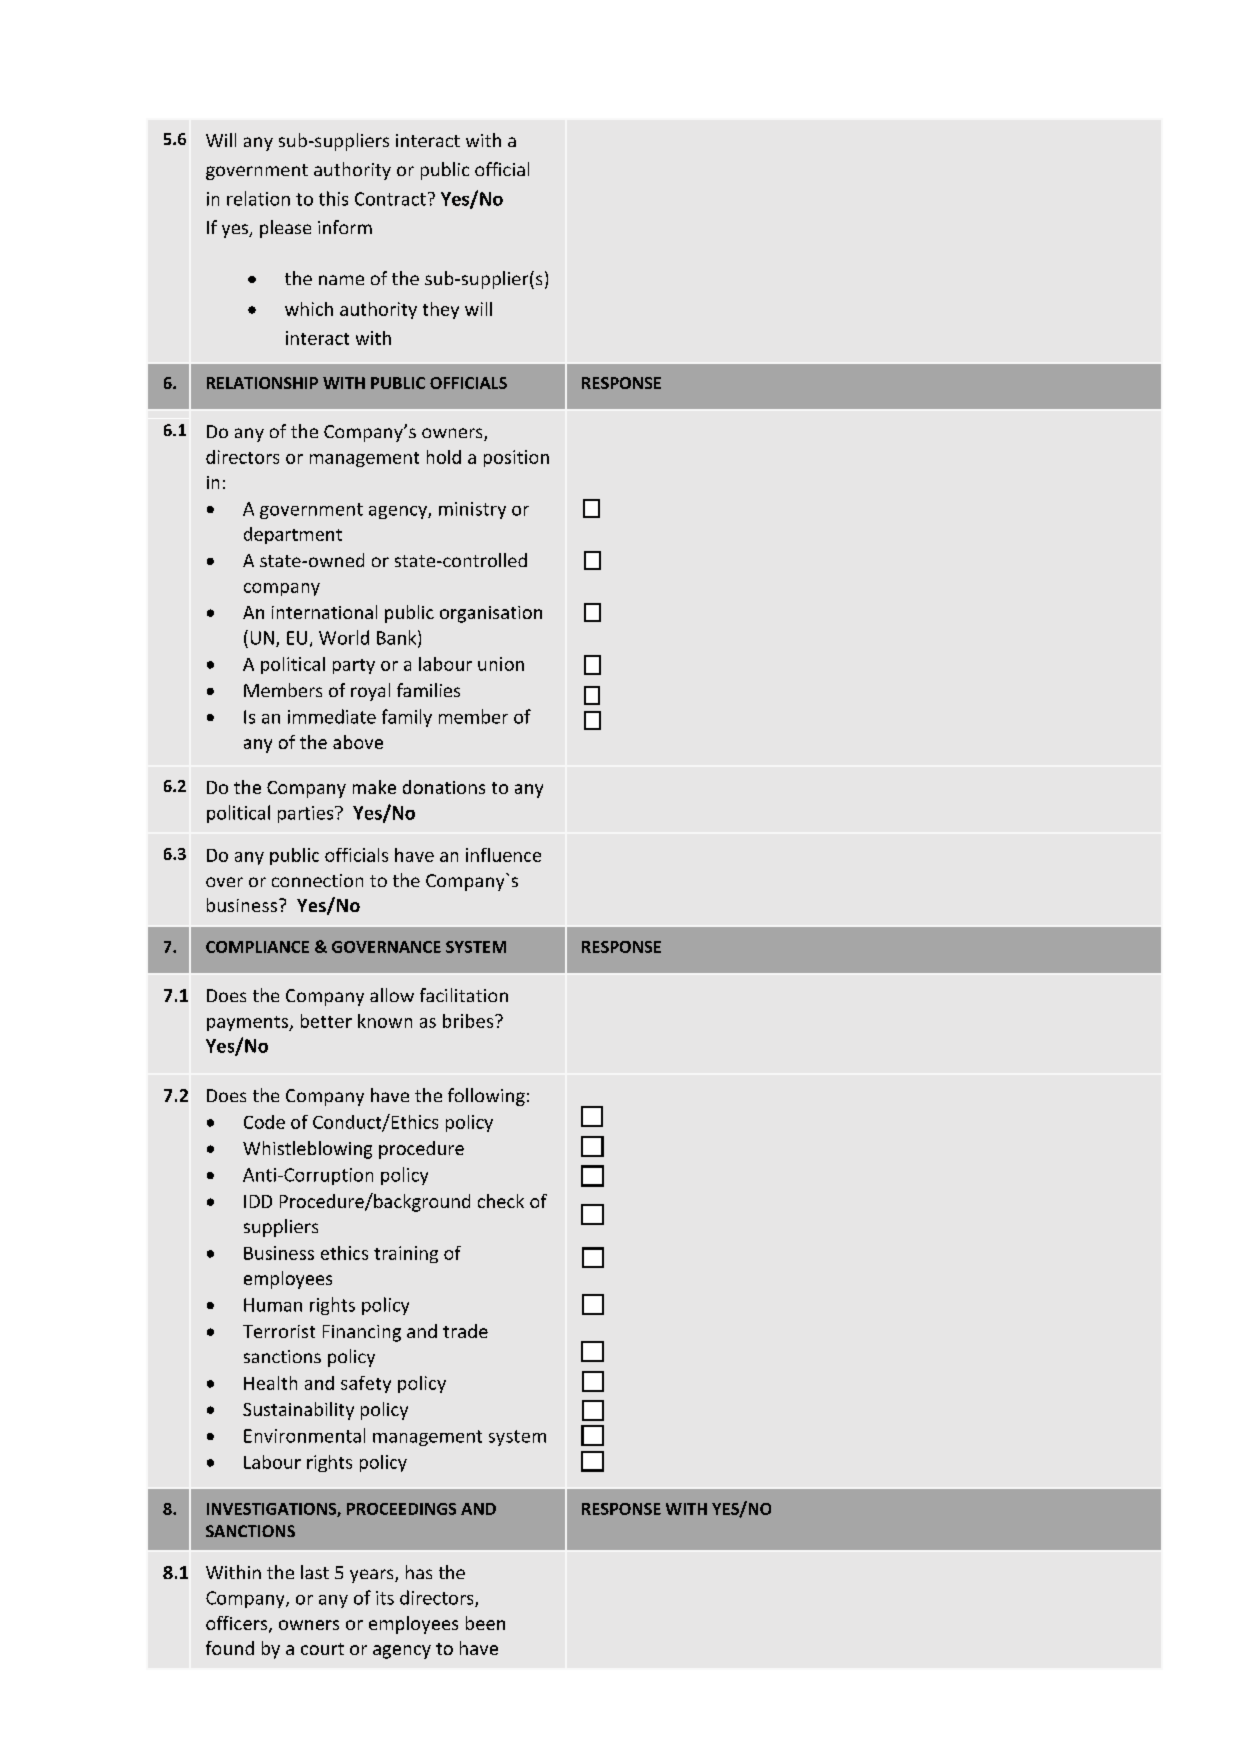 The width and height of the page is (1235, 1747). What do you see at coordinates (238, 1624) in the page?
I see `officers` at bounding box center [238, 1624].
